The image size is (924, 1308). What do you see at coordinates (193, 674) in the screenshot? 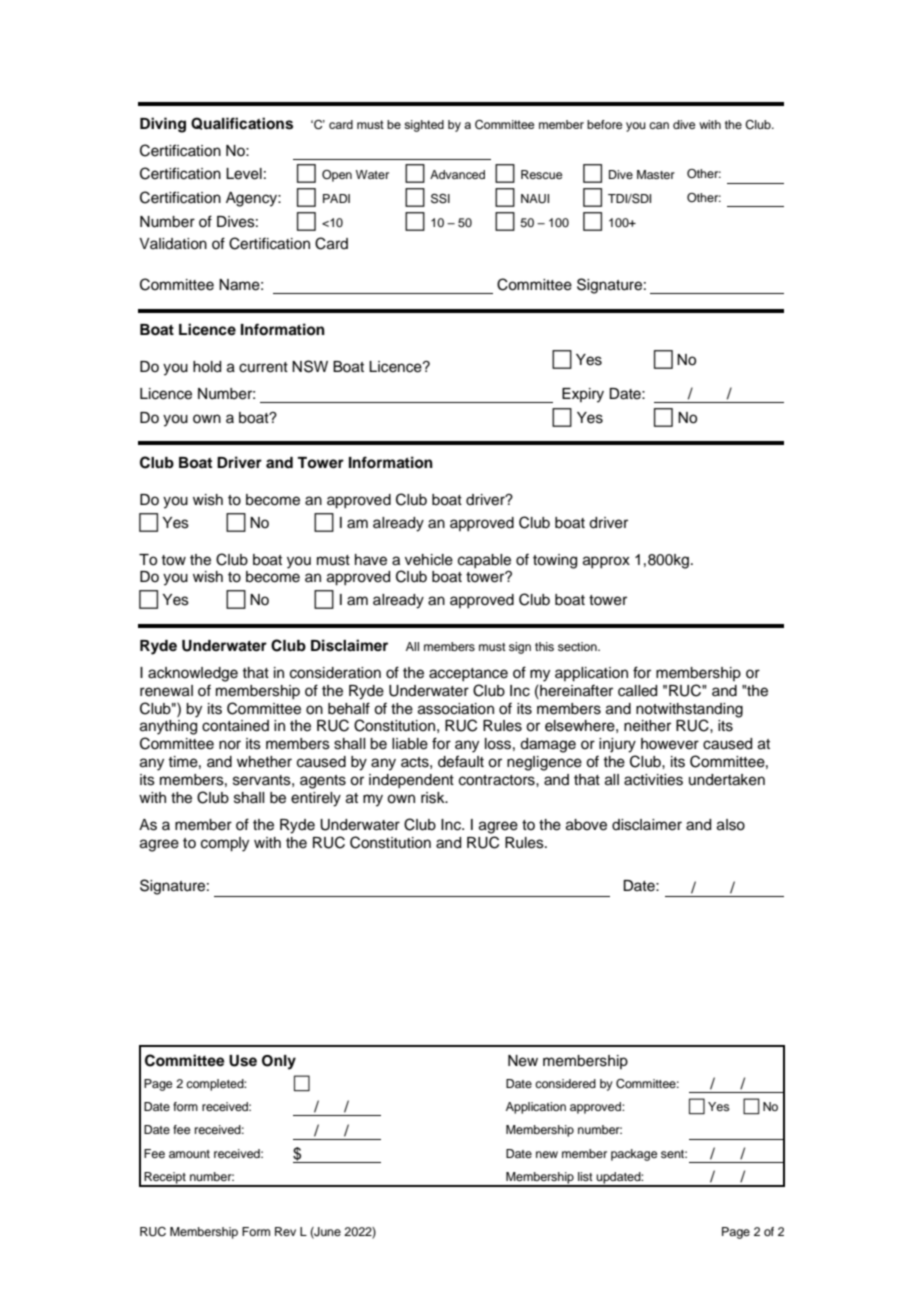
I see `acknowledge` at bounding box center [193, 674].
